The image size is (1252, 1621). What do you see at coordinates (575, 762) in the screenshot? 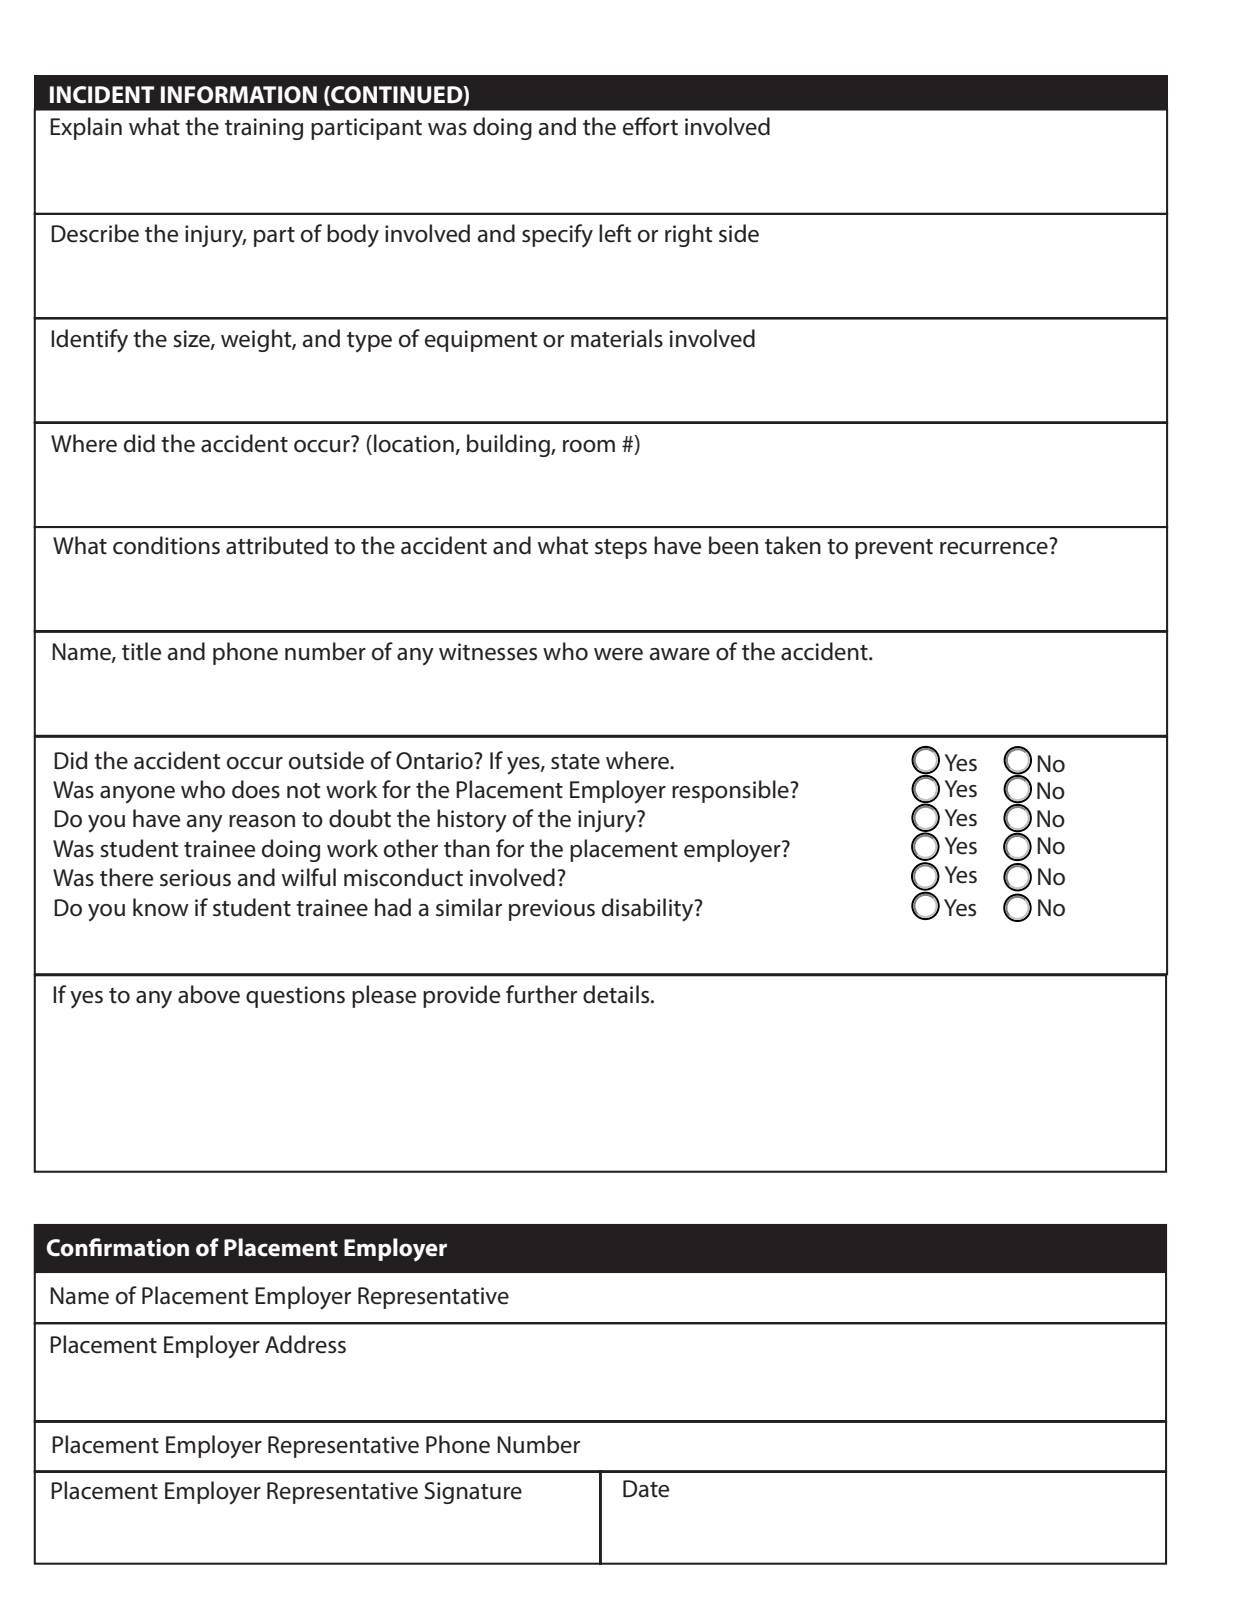
I see `state` at bounding box center [575, 762].
